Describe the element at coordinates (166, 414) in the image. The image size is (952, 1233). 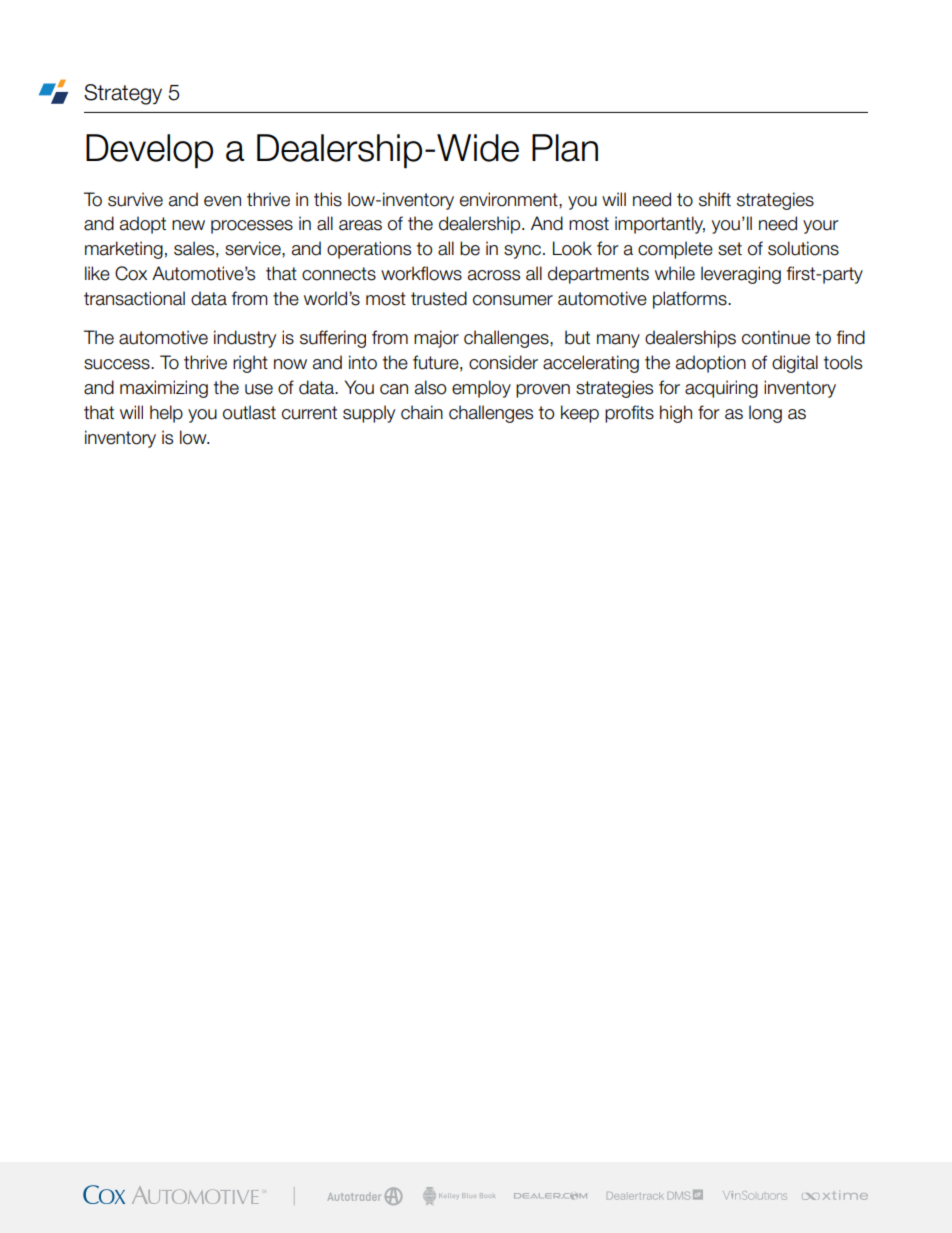
I see `help` at that location.
